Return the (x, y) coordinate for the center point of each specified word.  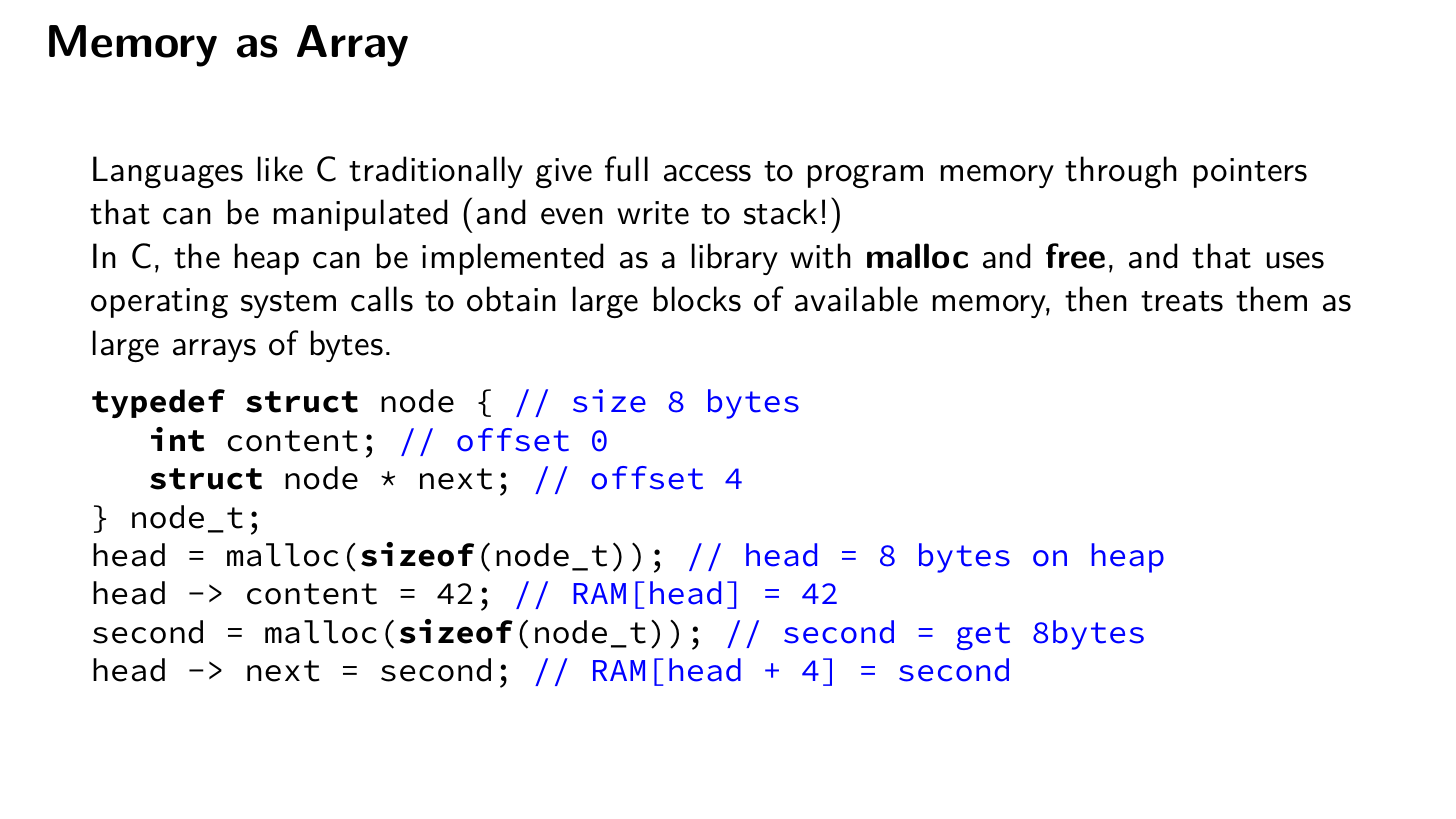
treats (1182, 301)
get (983, 636)
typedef (158, 403)
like (280, 169)
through (1121, 172)
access (707, 173)
